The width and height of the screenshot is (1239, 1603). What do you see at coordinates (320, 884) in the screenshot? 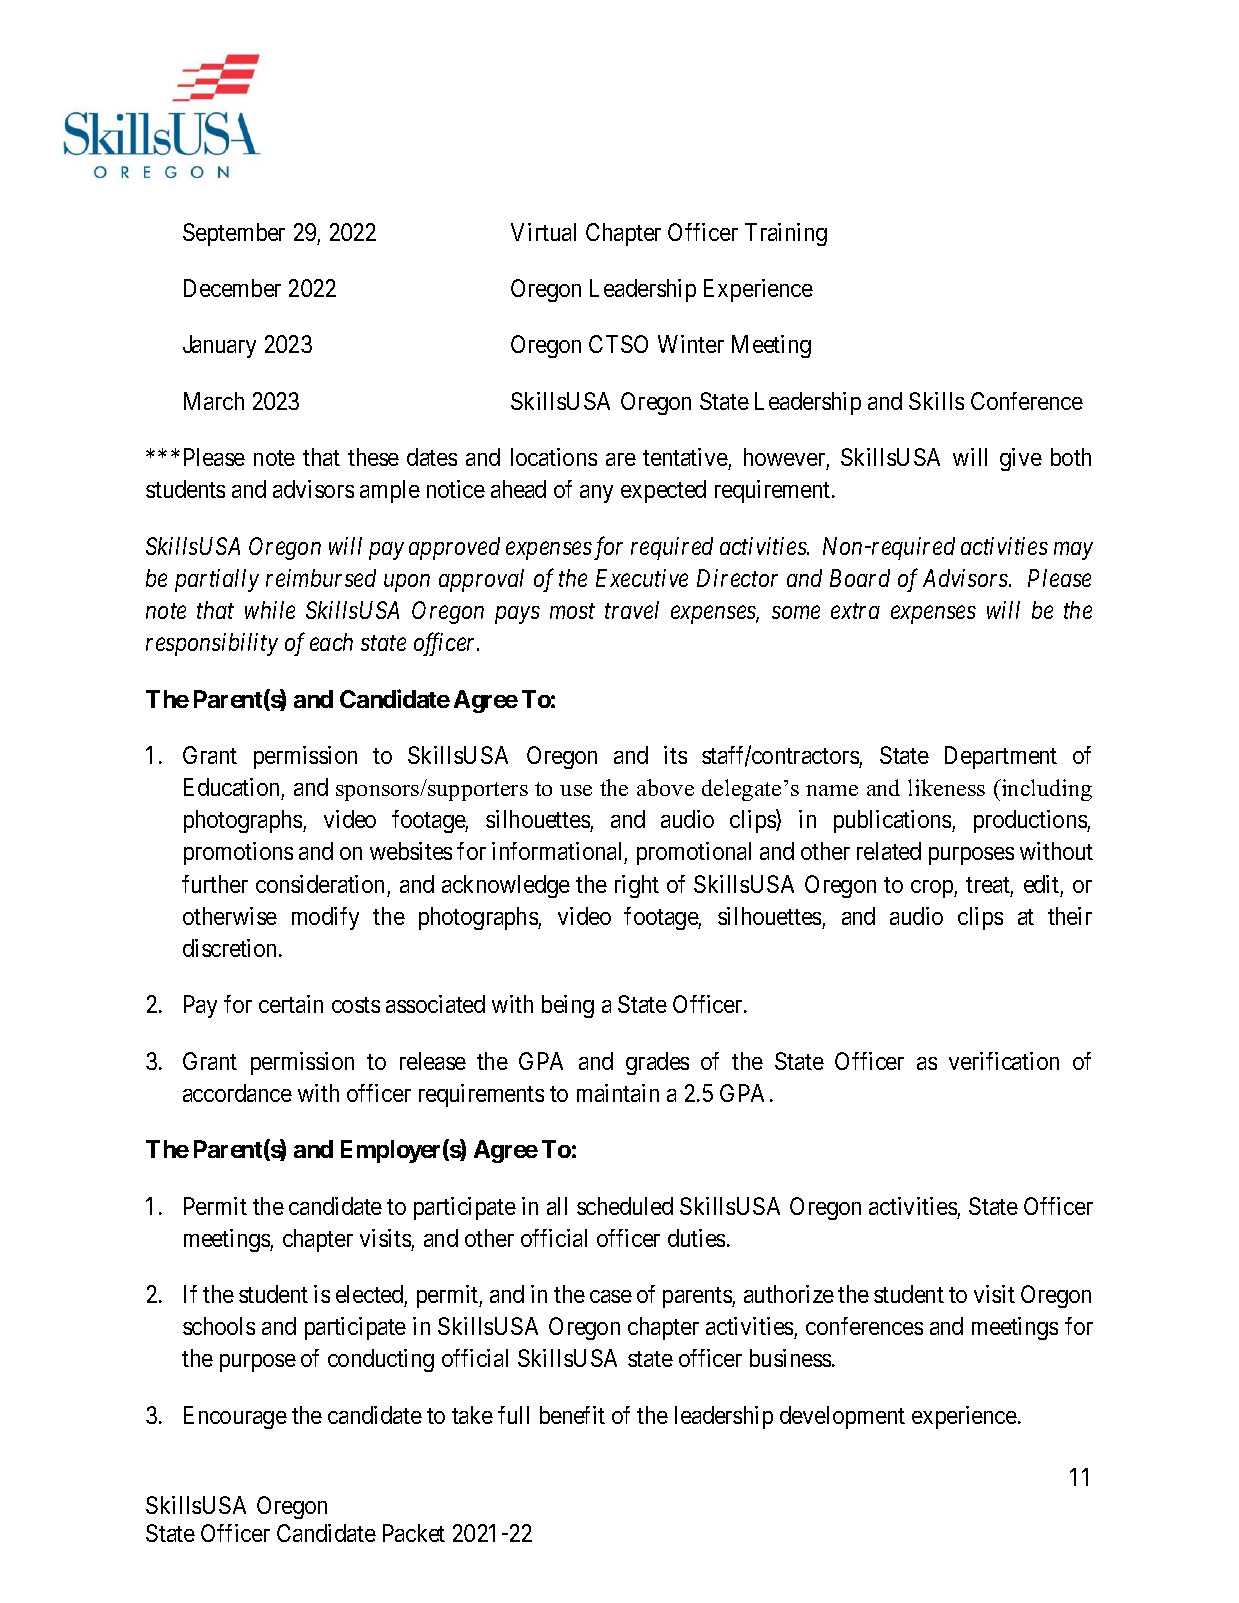
I see `consideration` at bounding box center [320, 884].
